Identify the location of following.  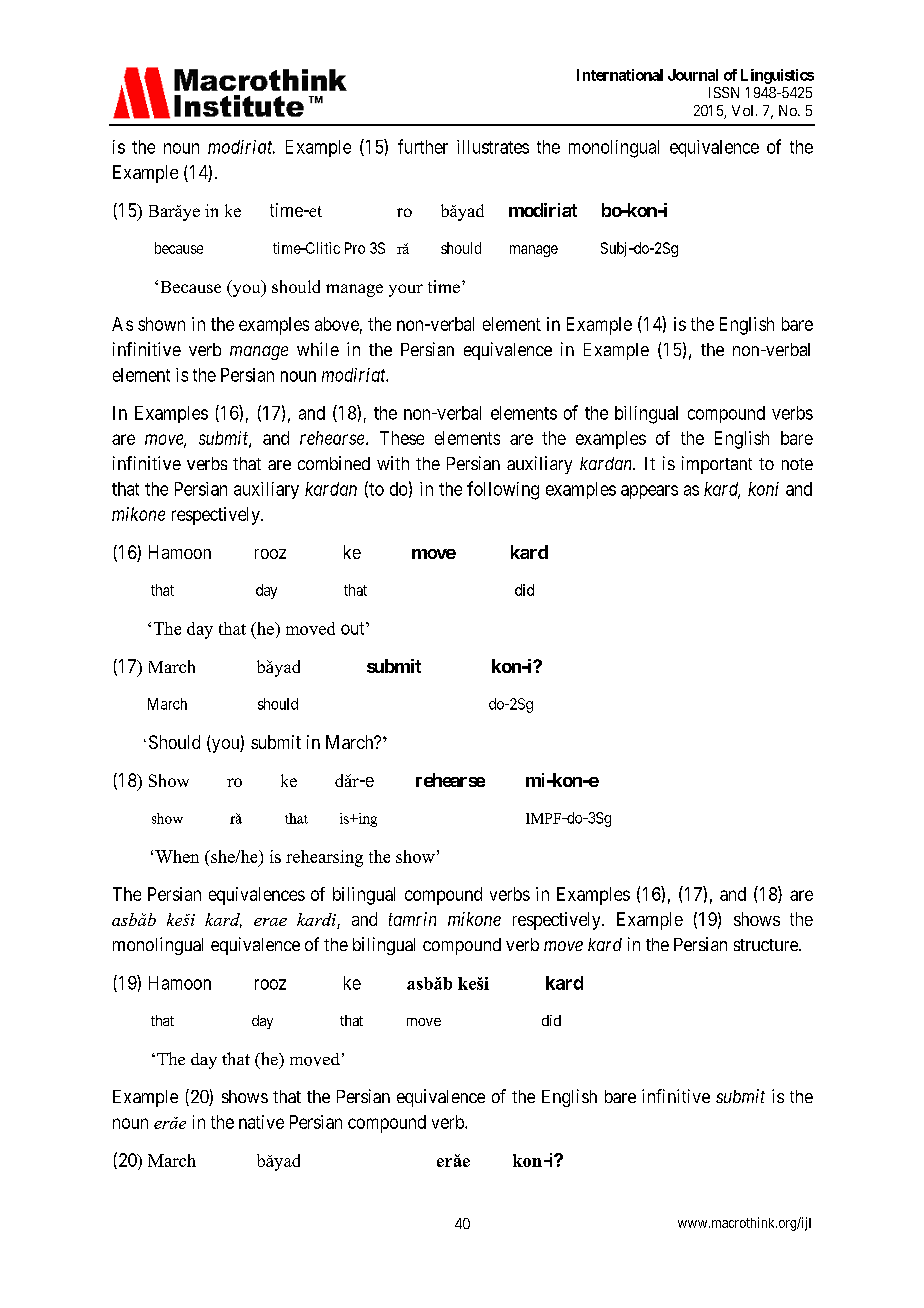
(503, 490).
